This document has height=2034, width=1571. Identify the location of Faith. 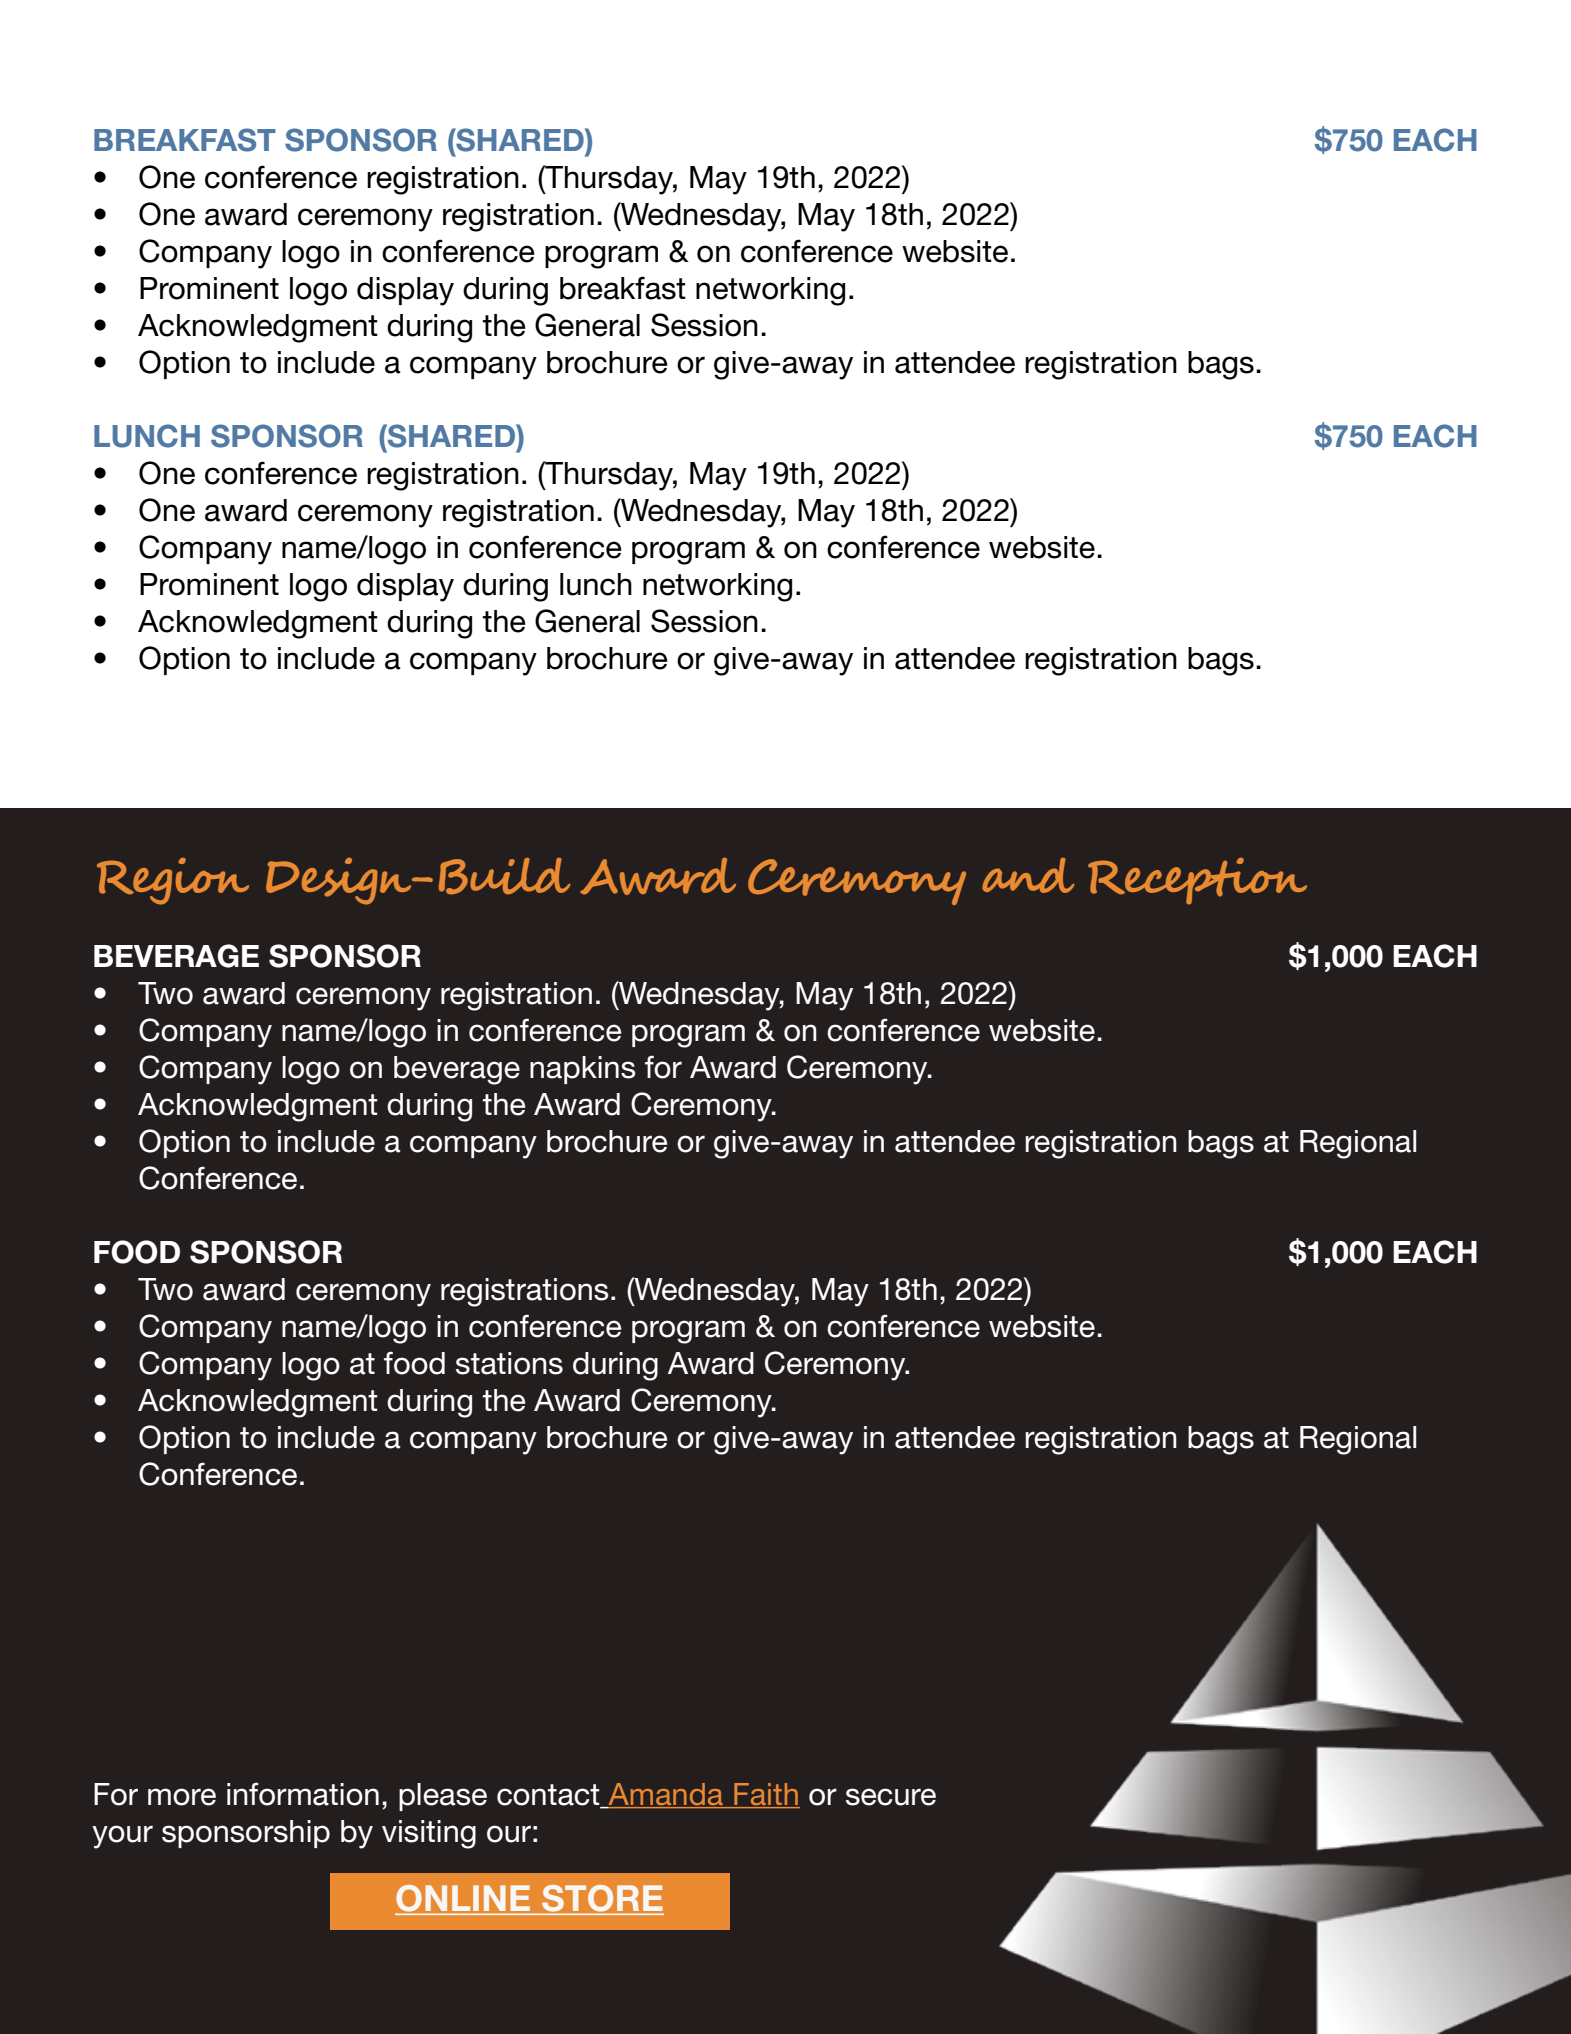
(766, 1794).
